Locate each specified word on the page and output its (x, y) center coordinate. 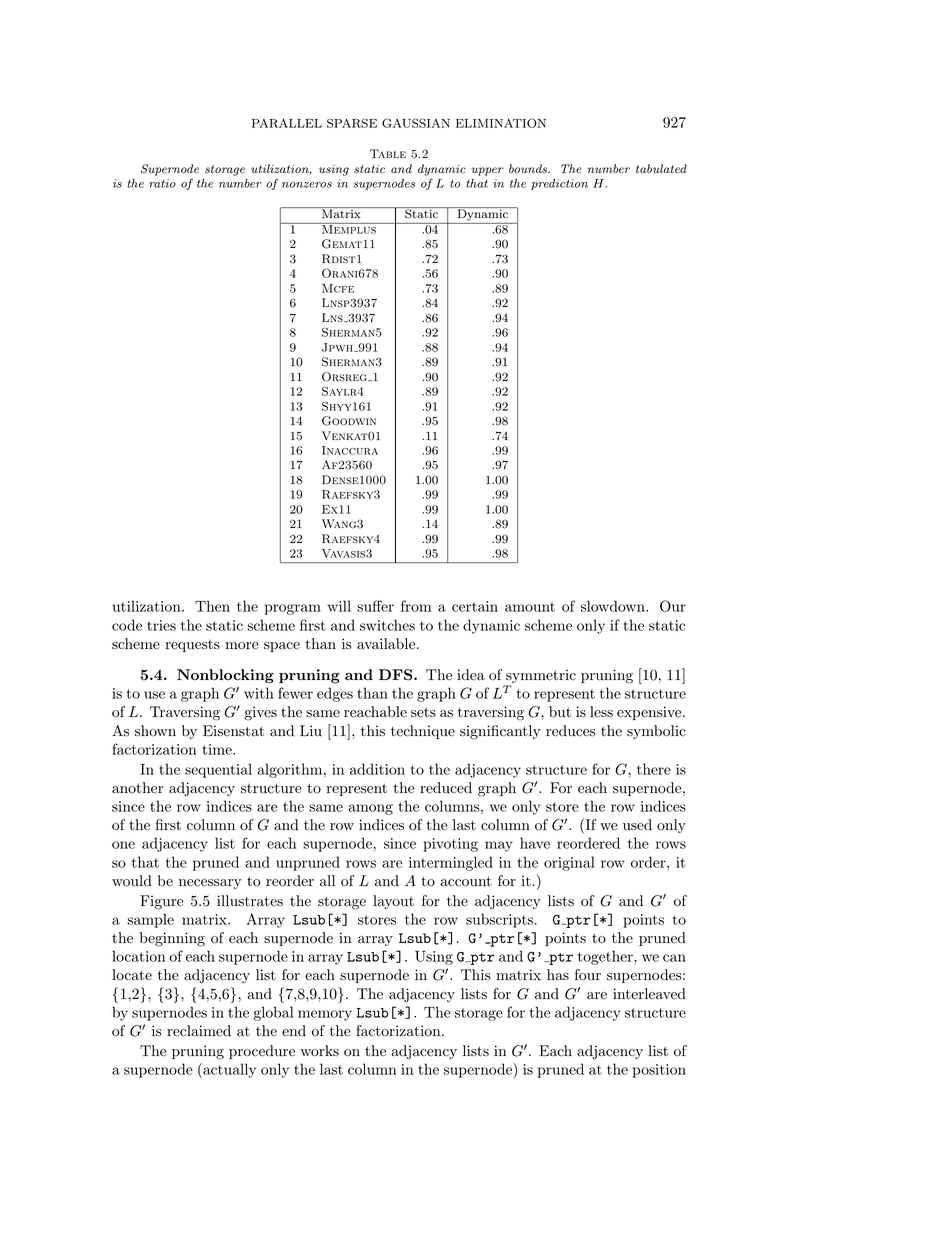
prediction (559, 184)
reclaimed (199, 1031)
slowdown (614, 606)
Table (388, 153)
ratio (162, 183)
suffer (375, 606)
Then (212, 606)
